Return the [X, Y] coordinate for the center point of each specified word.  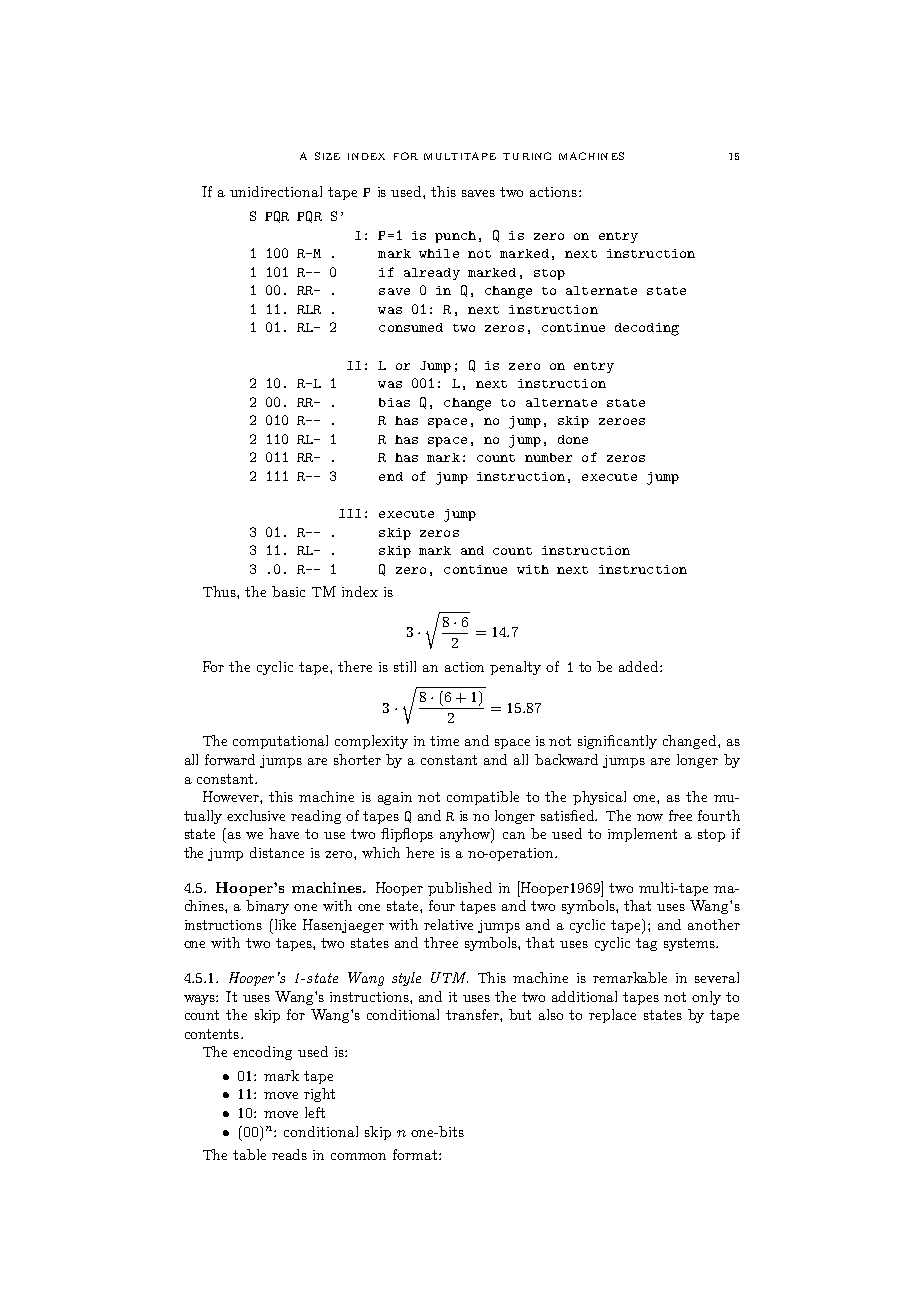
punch [455, 237]
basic [288, 591]
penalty [515, 668]
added [640, 666]
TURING [527, 156]
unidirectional [276, 191]
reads [289, 1154]
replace [612, 1016]
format [416, 1154]
